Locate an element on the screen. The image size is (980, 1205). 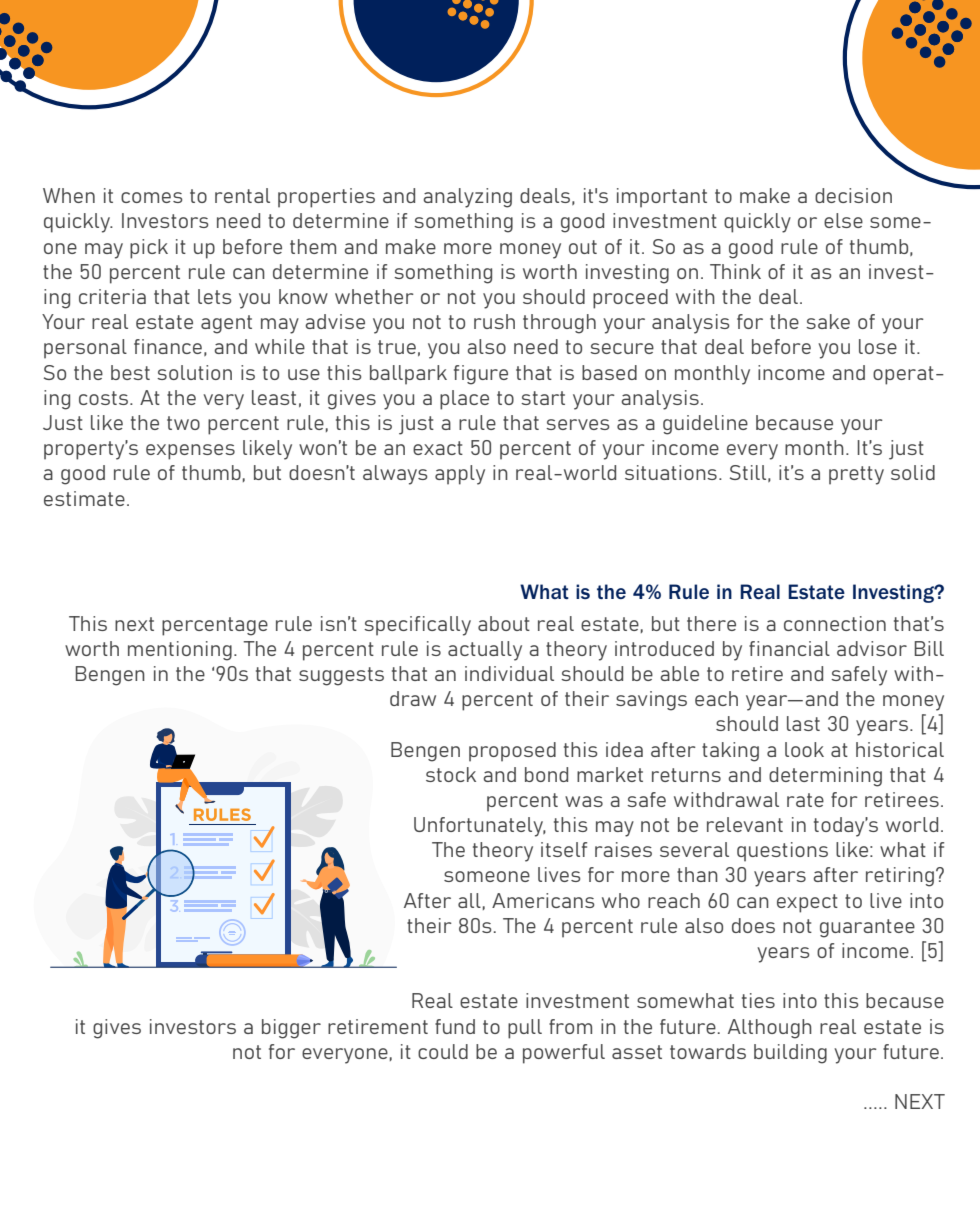
connection is located at coordinates (835, 623).
